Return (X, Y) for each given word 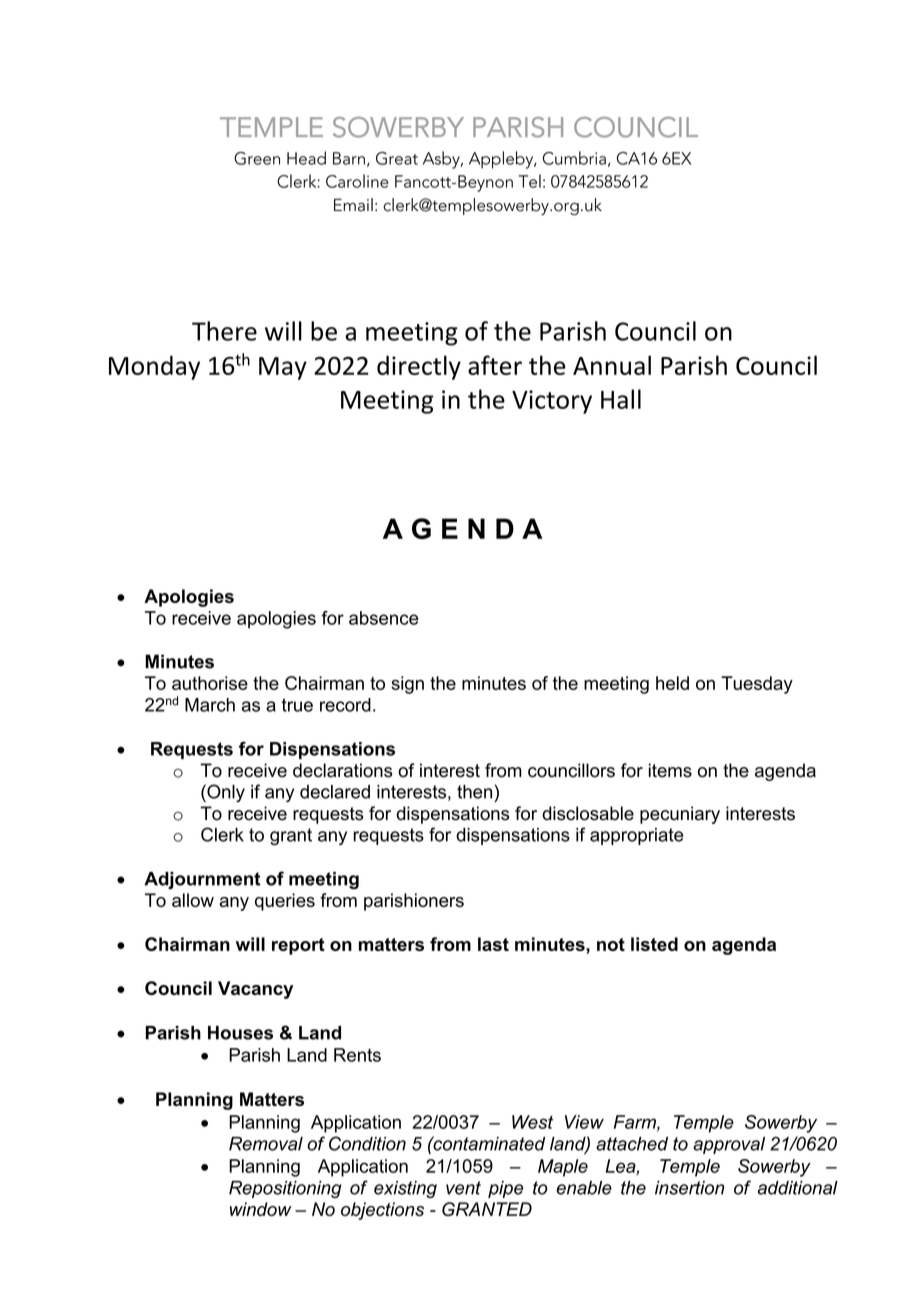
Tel (529, 181)
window (261, 1209)
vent (463, 1188)
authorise (210, 683)
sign (407, 685)
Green (257, 158)
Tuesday (757, 685)
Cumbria (574, 158)
